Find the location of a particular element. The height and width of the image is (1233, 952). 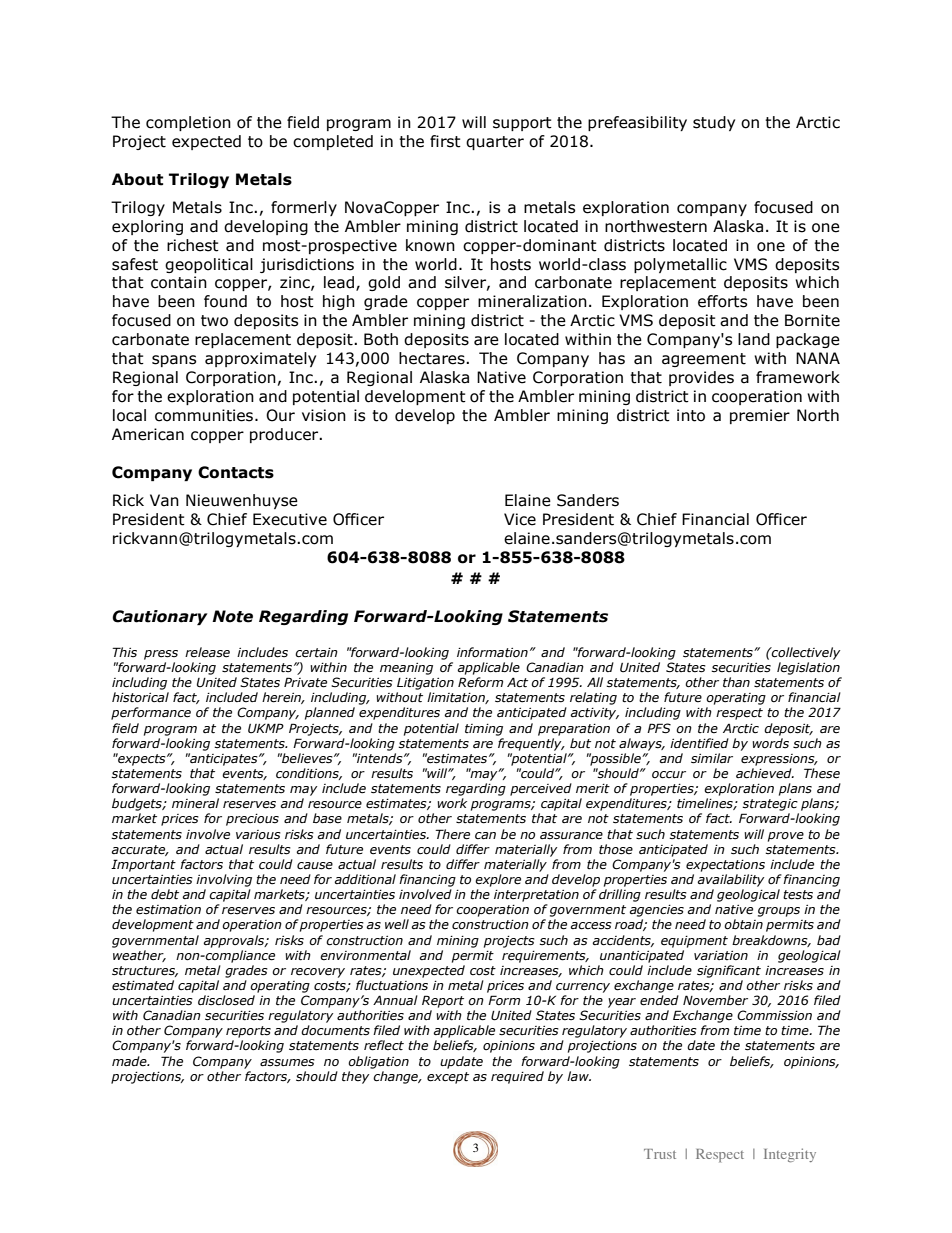

assumes is located at coordinates (287, 1063).
